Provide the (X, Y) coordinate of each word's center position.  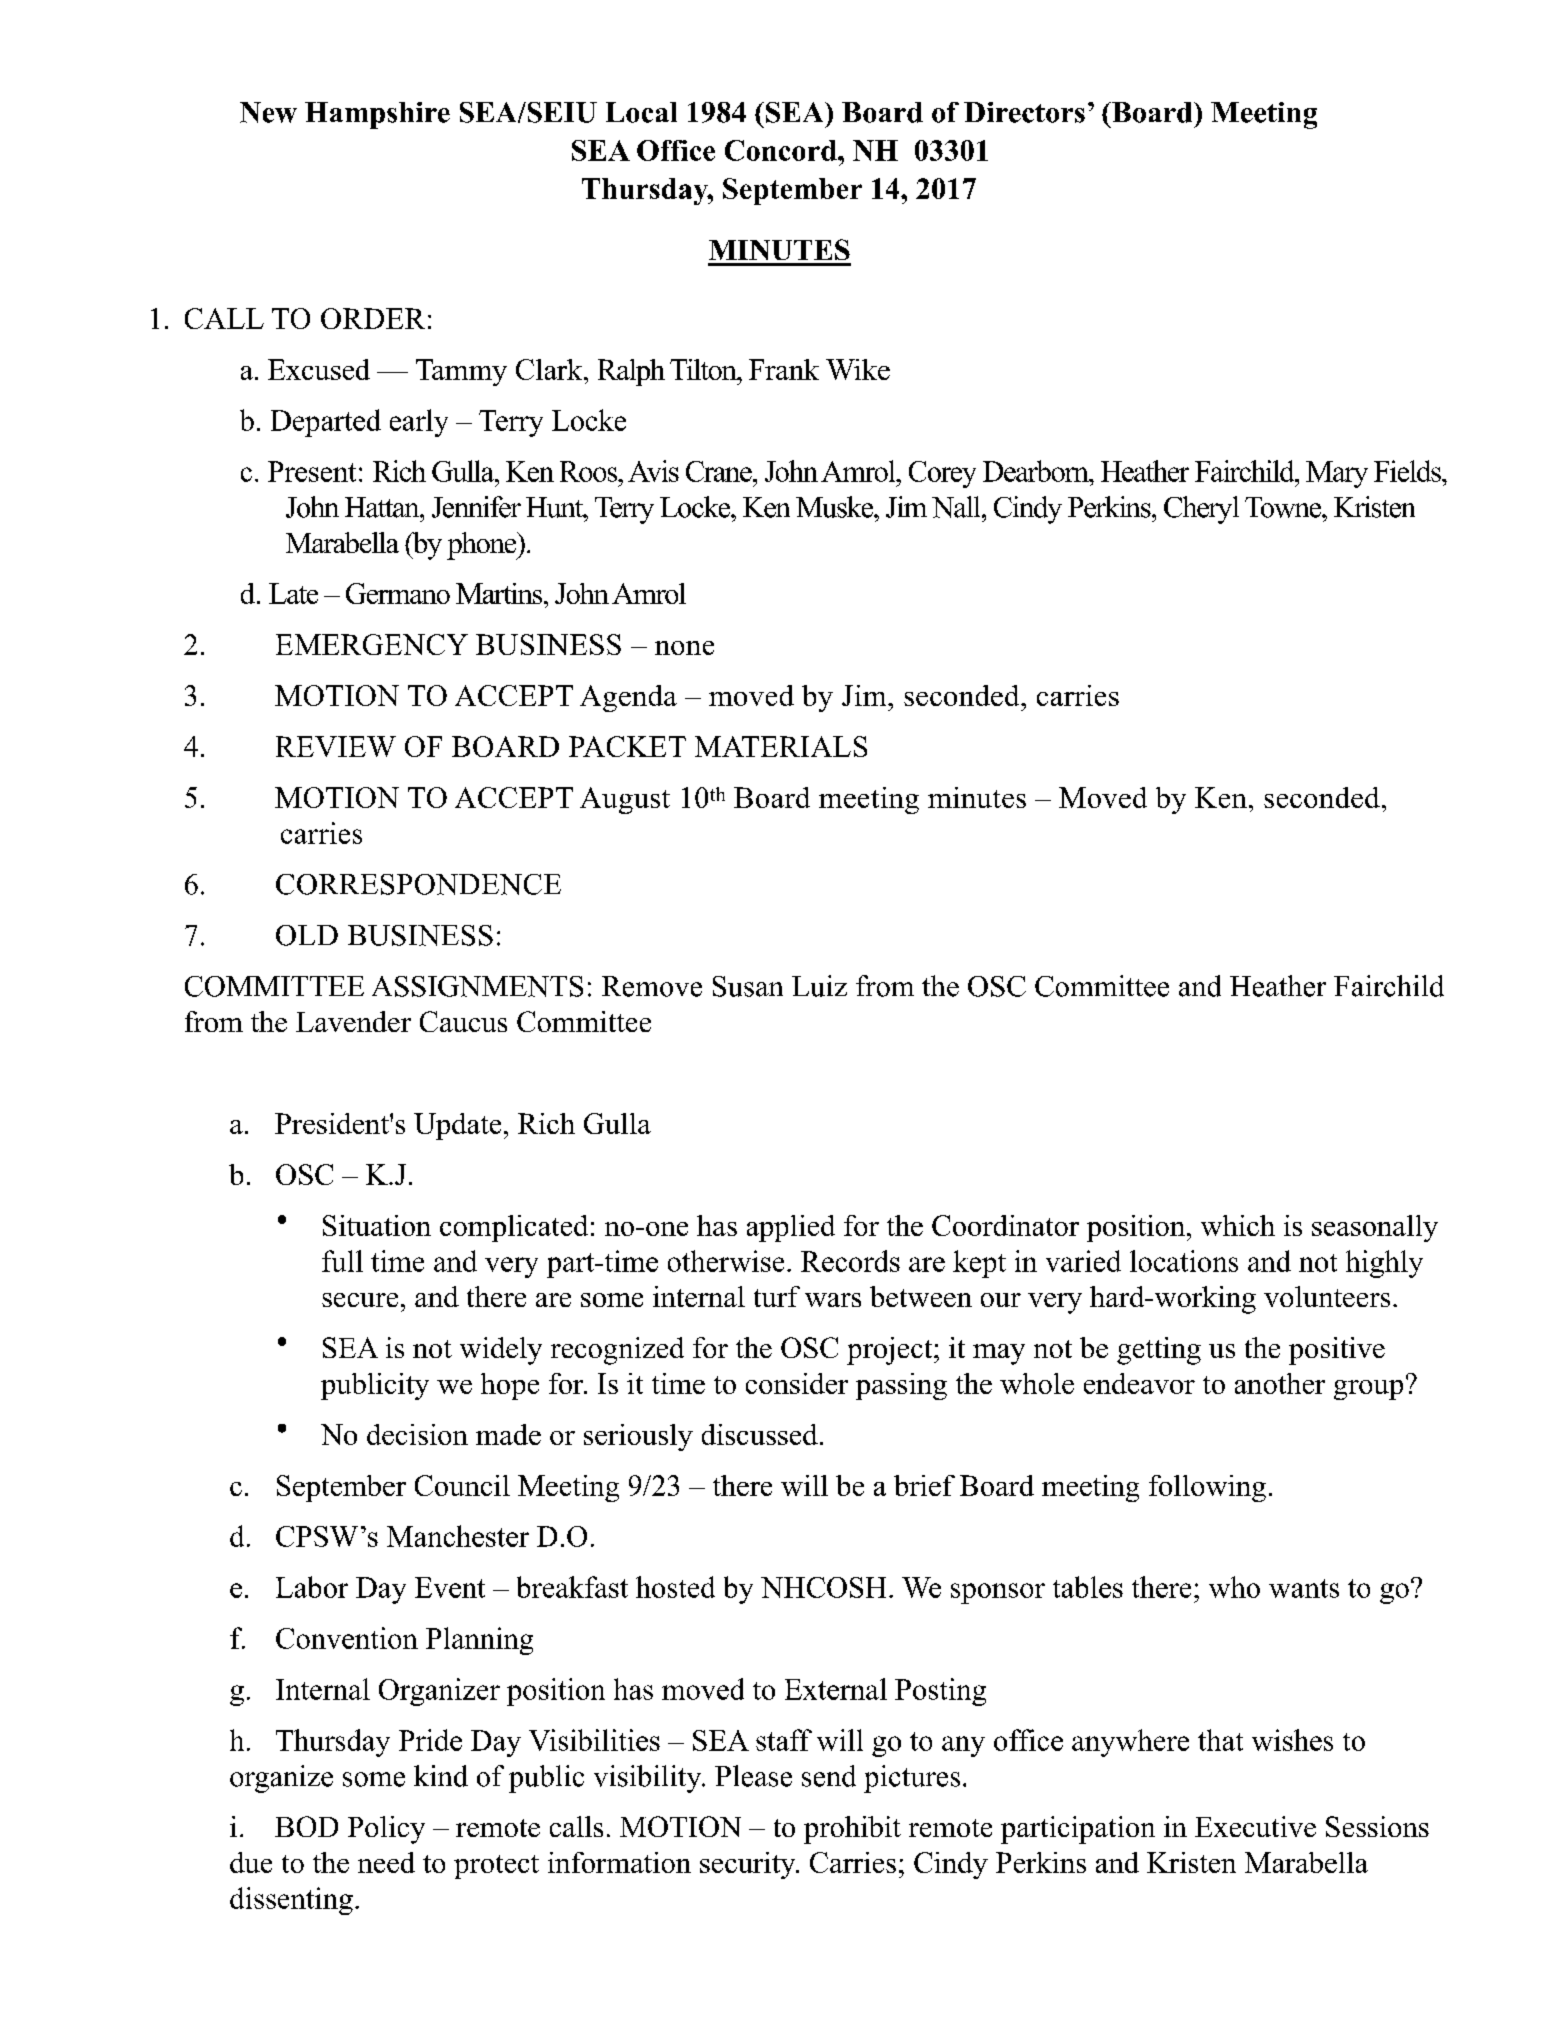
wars (833, 1300)
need (386, 1862)
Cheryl (1201, 510)
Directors (1024, 112)
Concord (782, 150)
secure (360, 1300)
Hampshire (377, 115)
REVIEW (336, 746)
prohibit (852, 1830)
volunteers (1327, 1296)
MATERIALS (781, 746)
